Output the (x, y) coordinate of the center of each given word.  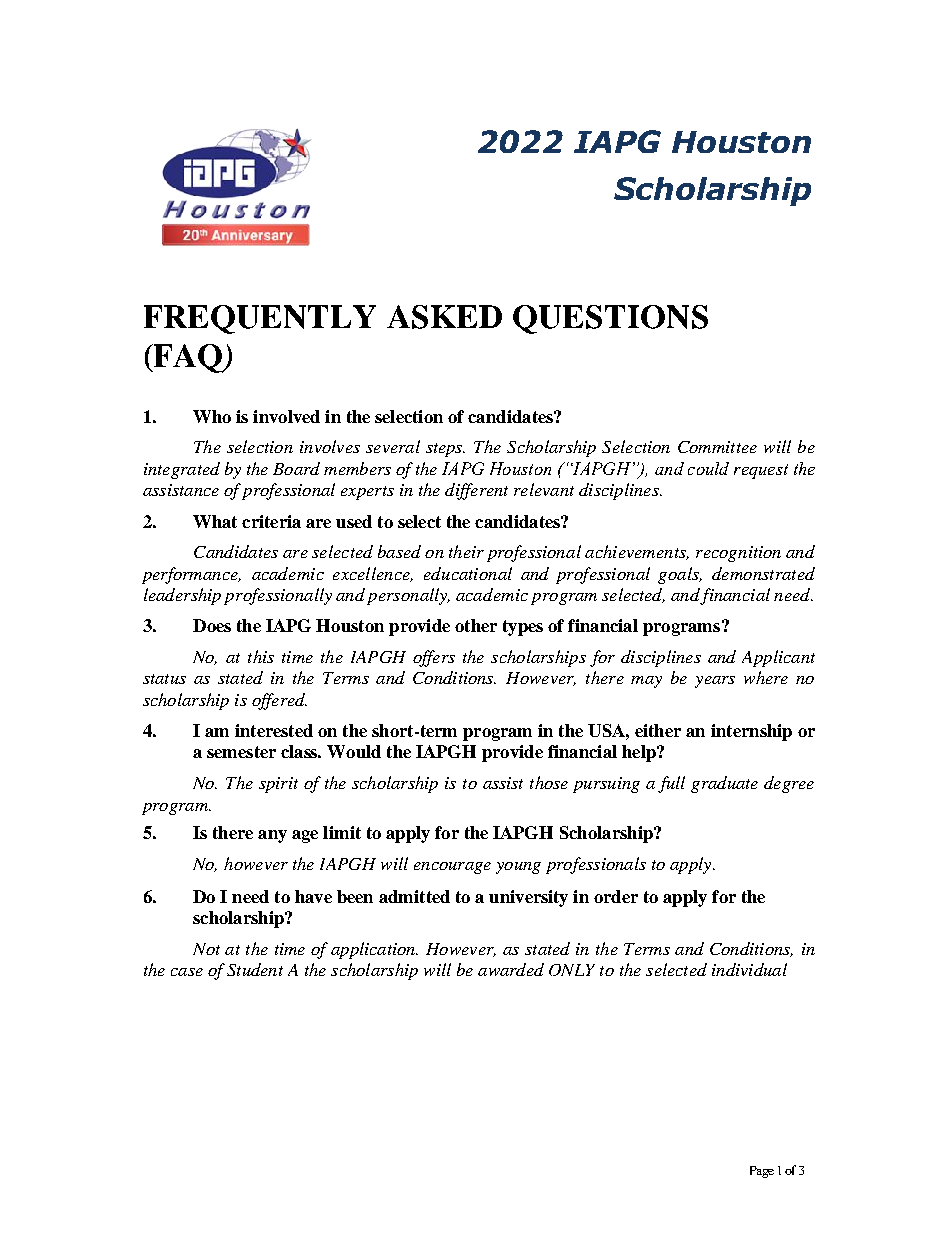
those (549, 782)
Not (206, 949)
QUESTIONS (610, 319)
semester (241, 752)
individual (749, 969)
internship (751, 732)
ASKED (444, 317)
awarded (511, 969)
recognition (738, 554)
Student (255, 969)
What (215, 521)
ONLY (572, 970)
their (466, 551)
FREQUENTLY (260, 319)
